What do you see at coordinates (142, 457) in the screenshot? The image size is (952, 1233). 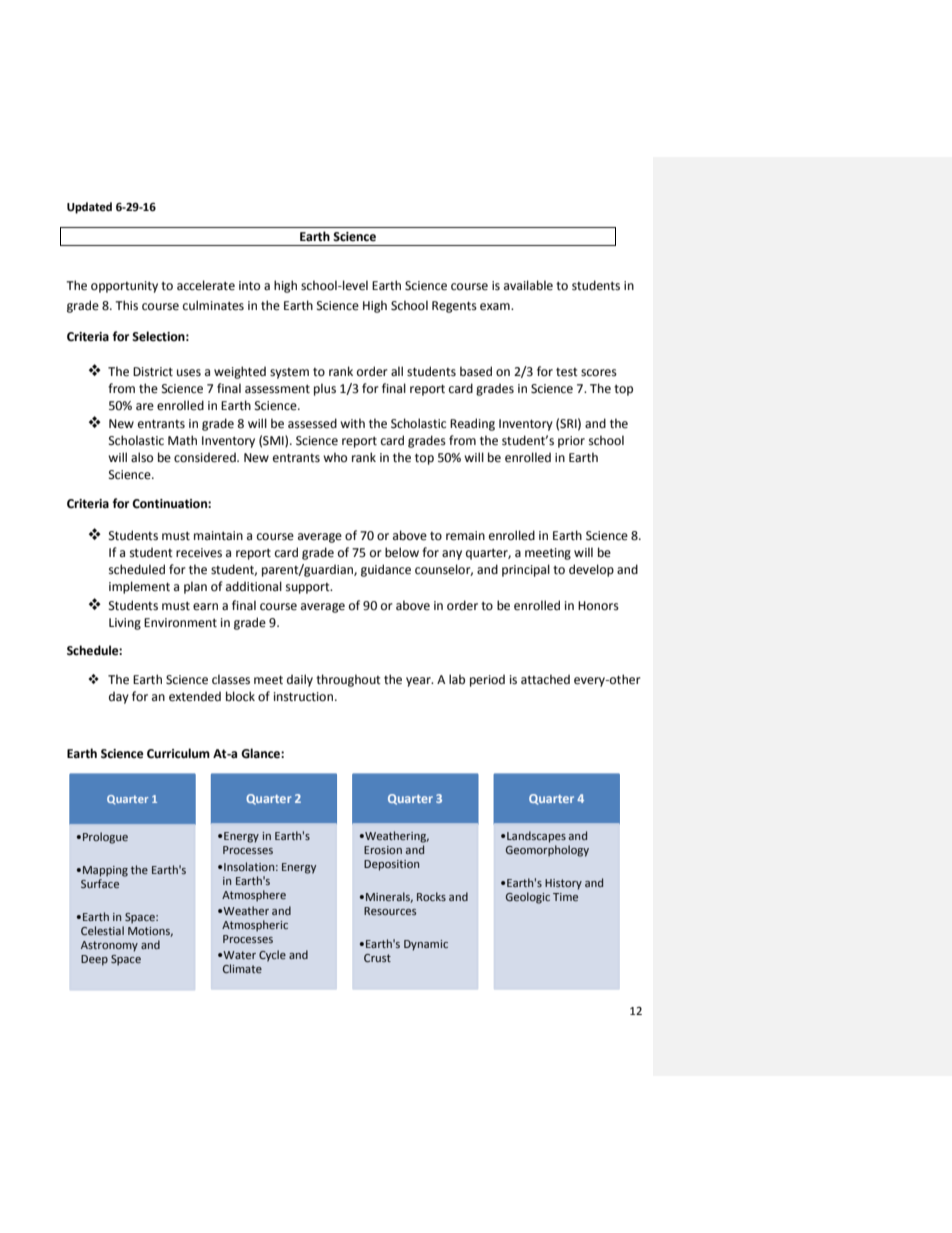 I see `also` at bounding box center [142, 457].
